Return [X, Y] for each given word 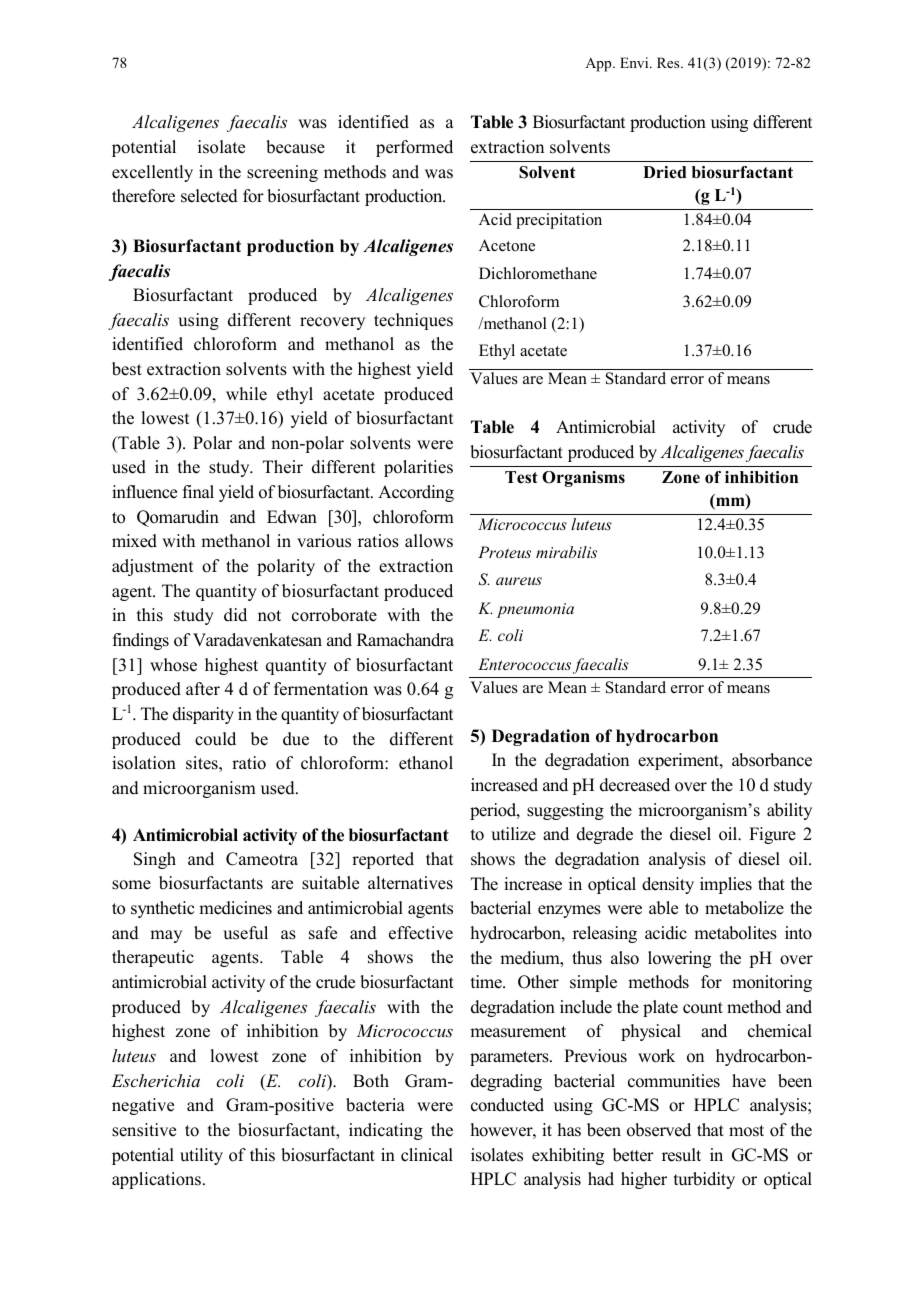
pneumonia [535, 610]
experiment [679, 761]
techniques [413, 321]
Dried [665, 172]
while [246, 394]
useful [245, 933]
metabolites [735, 933]
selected [209, 196]
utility [201, 1156]
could [215, 739]
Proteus [504, 552]
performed [414, 148]
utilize [513, 834]
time [487, 982]
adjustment [152, 567]
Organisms [583, 479]
